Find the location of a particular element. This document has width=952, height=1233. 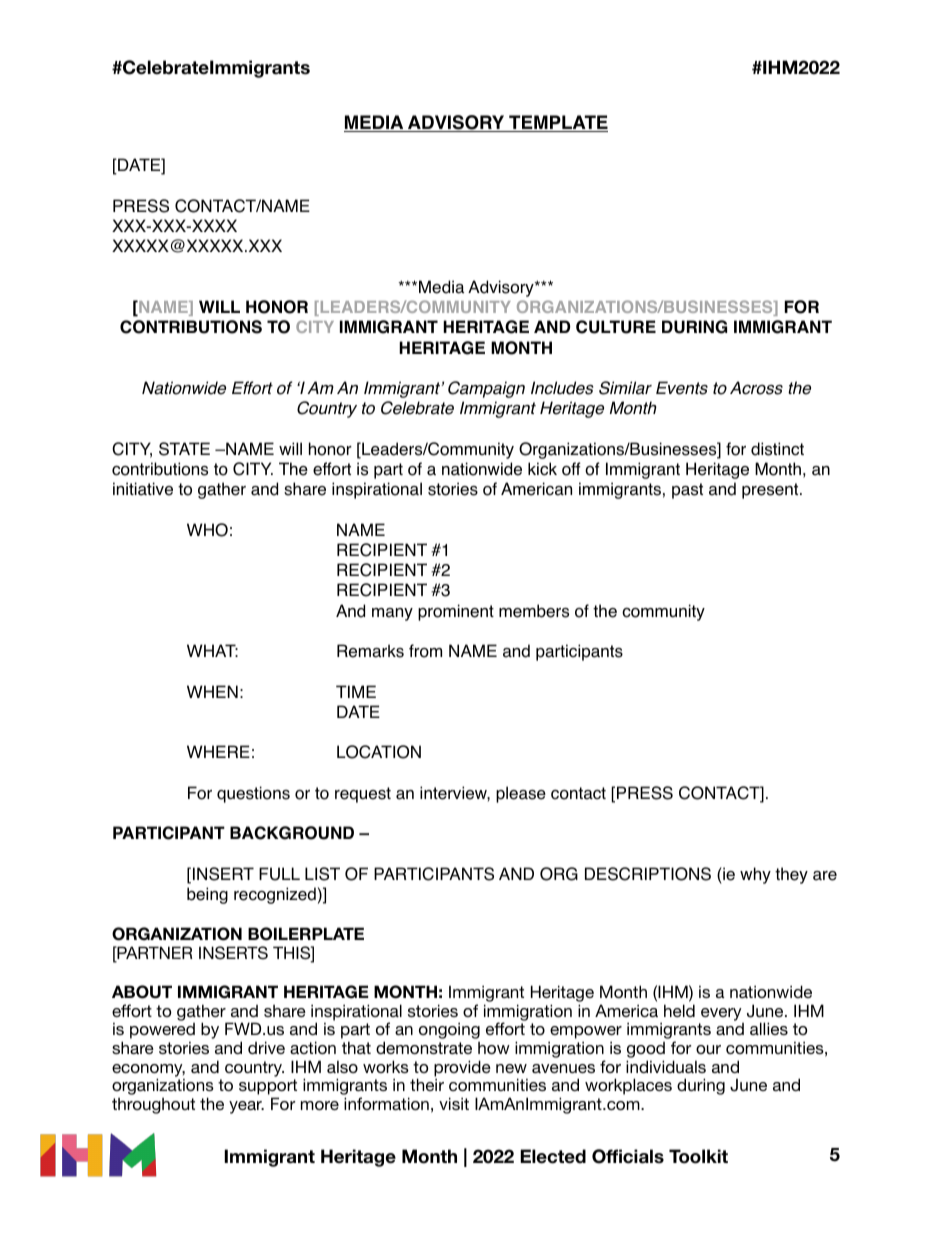

why is located at coordinates (755, 875).
